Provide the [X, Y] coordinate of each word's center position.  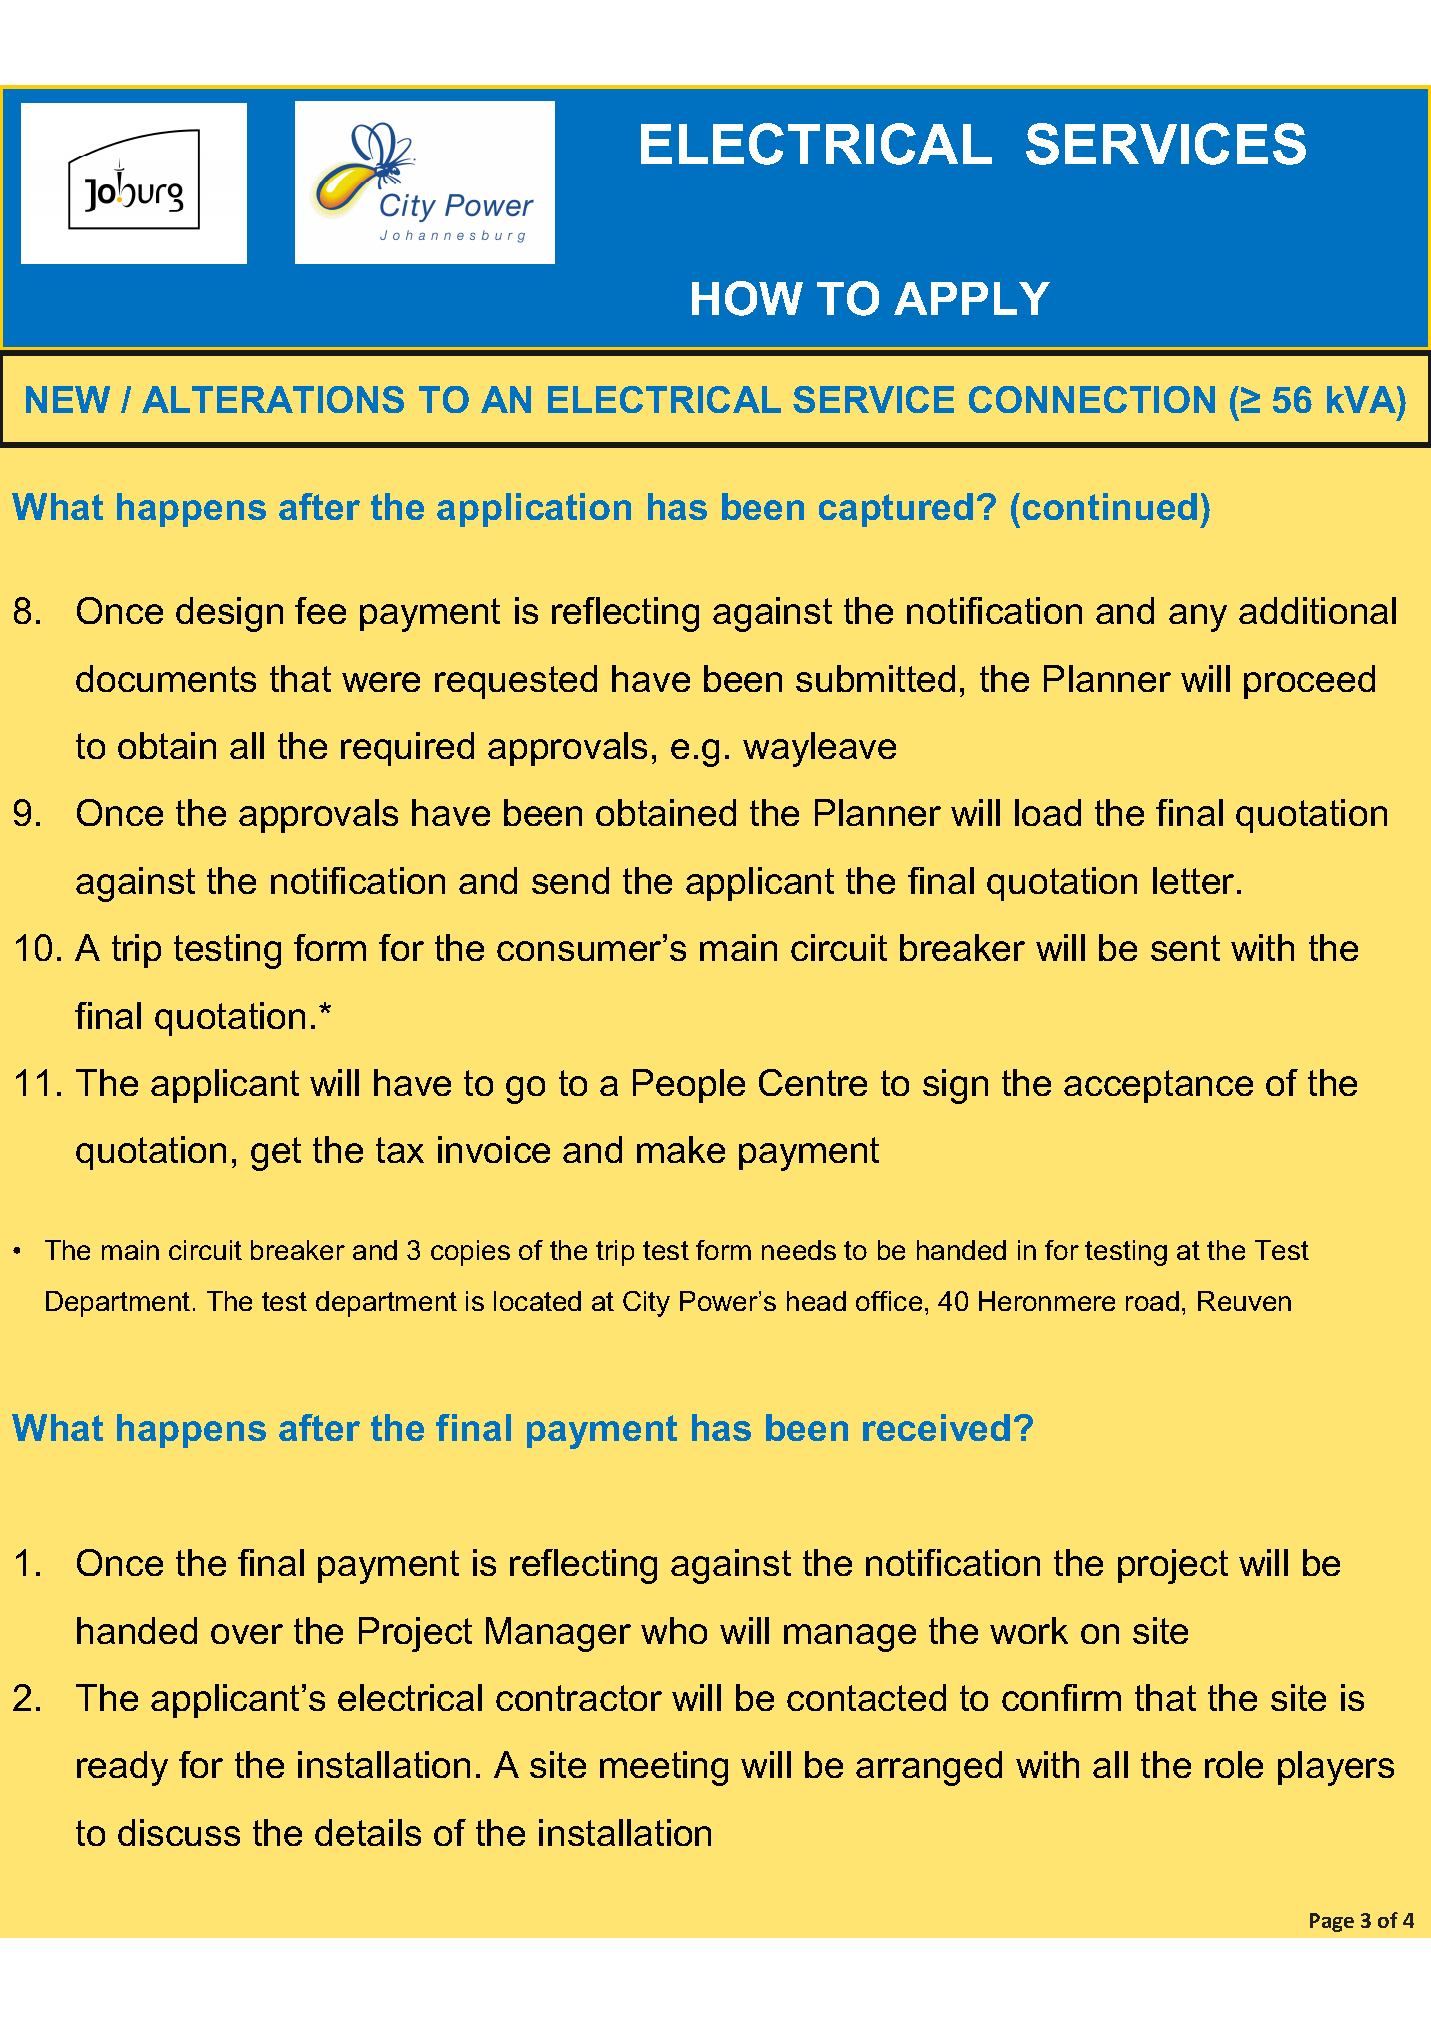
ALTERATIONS [273, 399]
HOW [747, 298]
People [689, 1086]
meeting [664, 1768]
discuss [179, 1832]
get [276, 1154]
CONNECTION [1092, 399]
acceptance [1158, 1086]
